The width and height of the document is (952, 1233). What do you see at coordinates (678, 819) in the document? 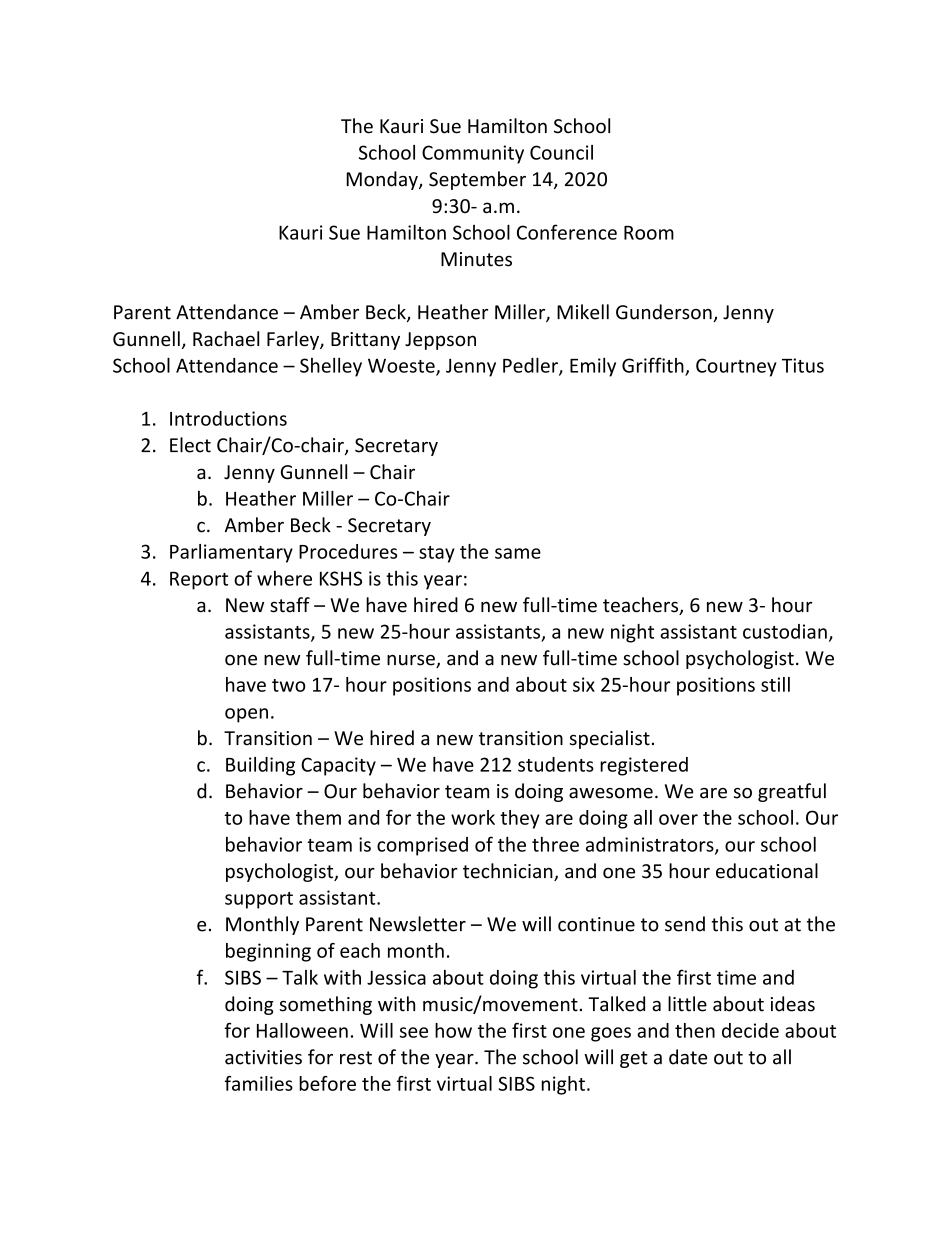
I see `over` at bounding box center [678, 819].
